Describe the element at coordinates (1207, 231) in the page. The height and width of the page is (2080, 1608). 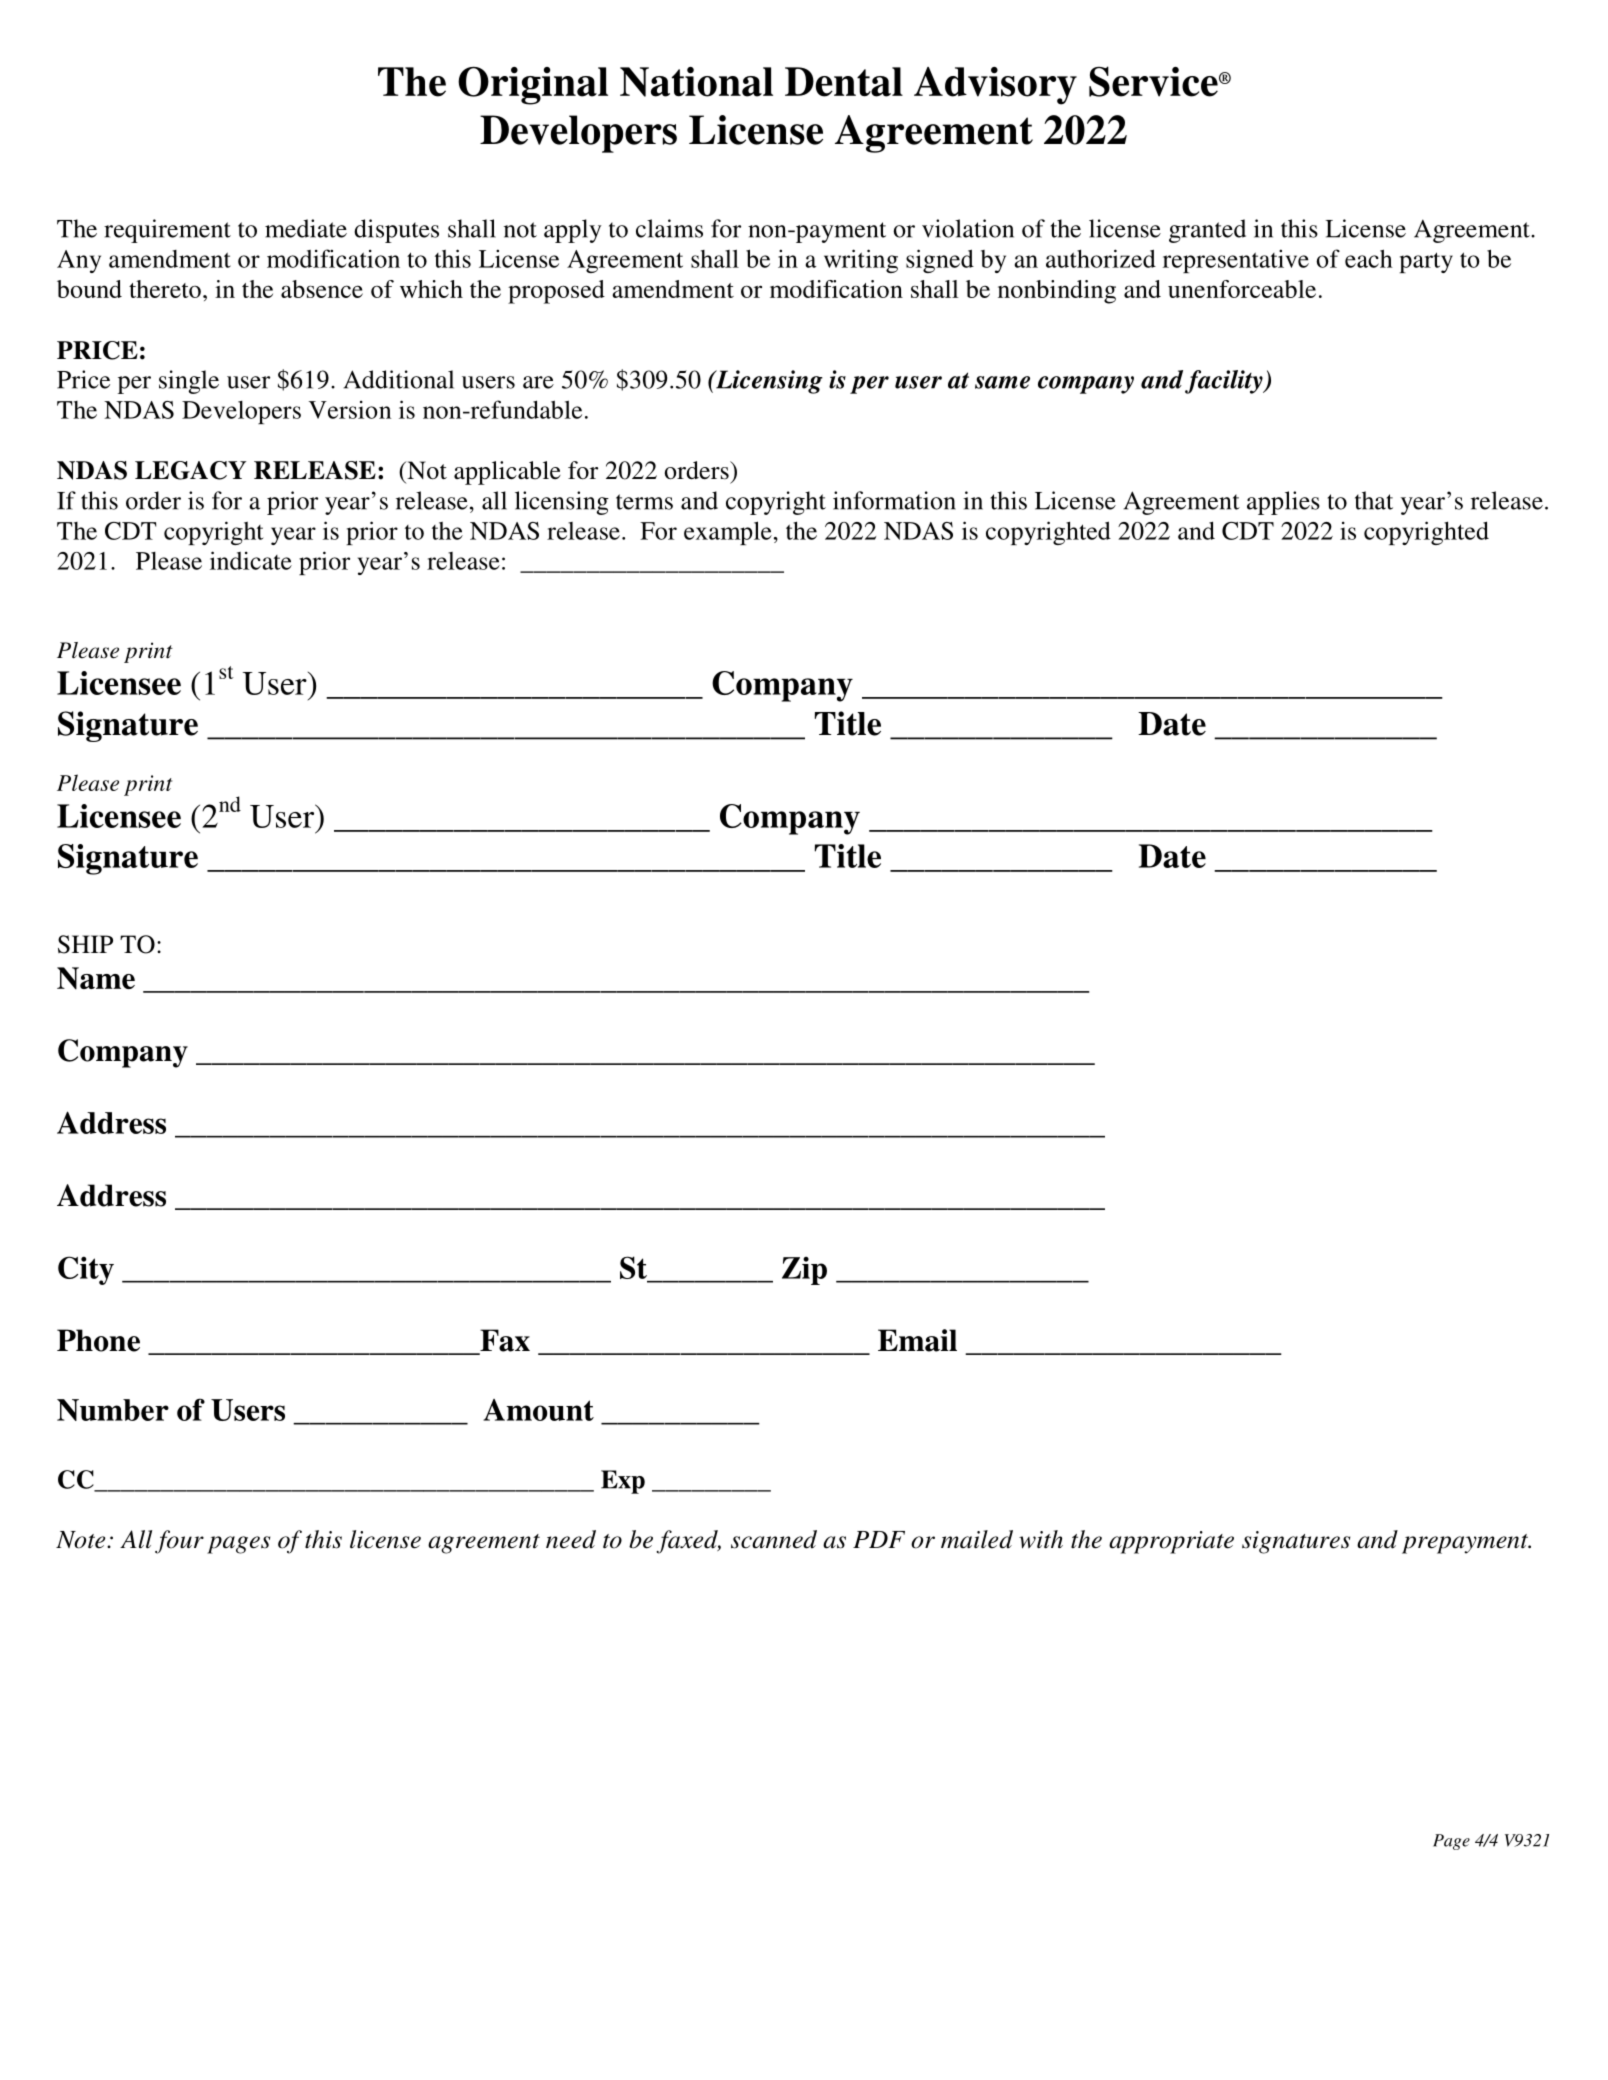
I see `granted` at that location.
